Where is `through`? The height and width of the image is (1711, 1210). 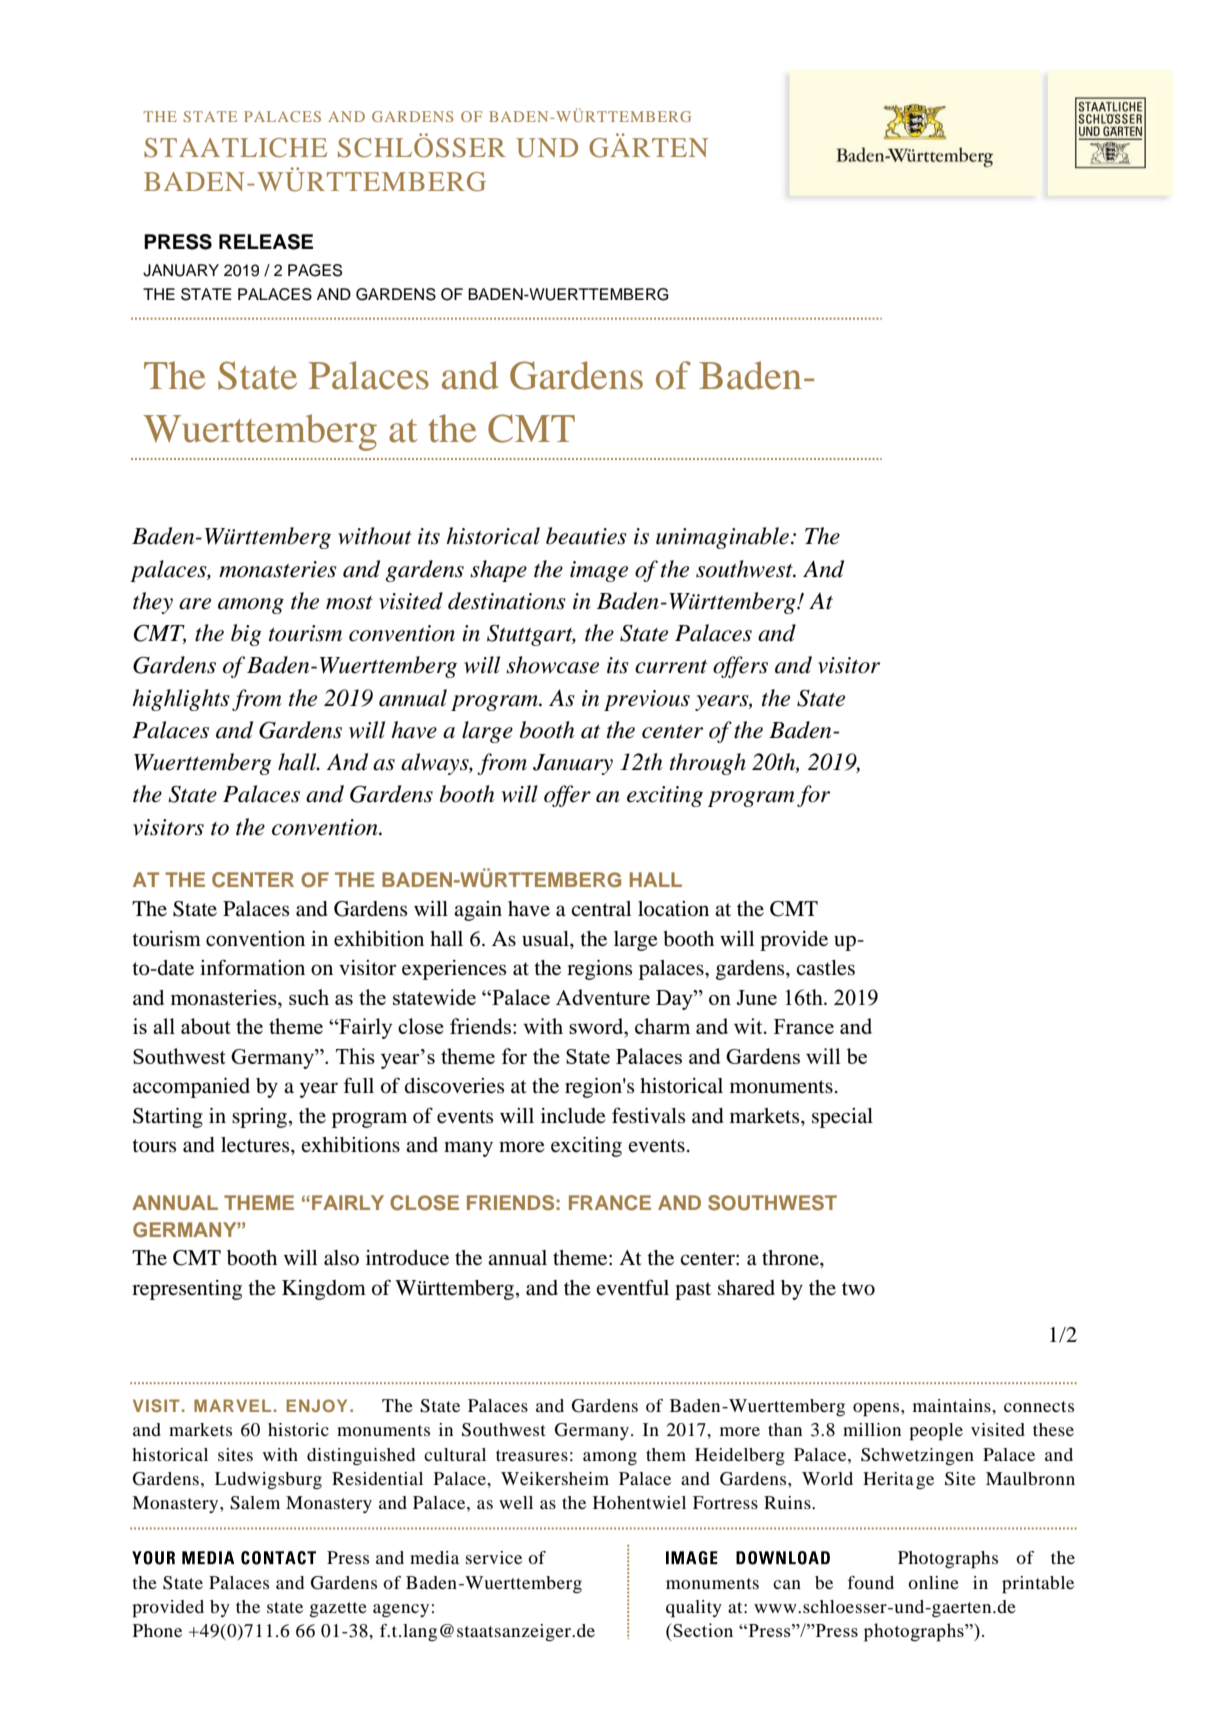 through is located at coordinates (708, 764).
